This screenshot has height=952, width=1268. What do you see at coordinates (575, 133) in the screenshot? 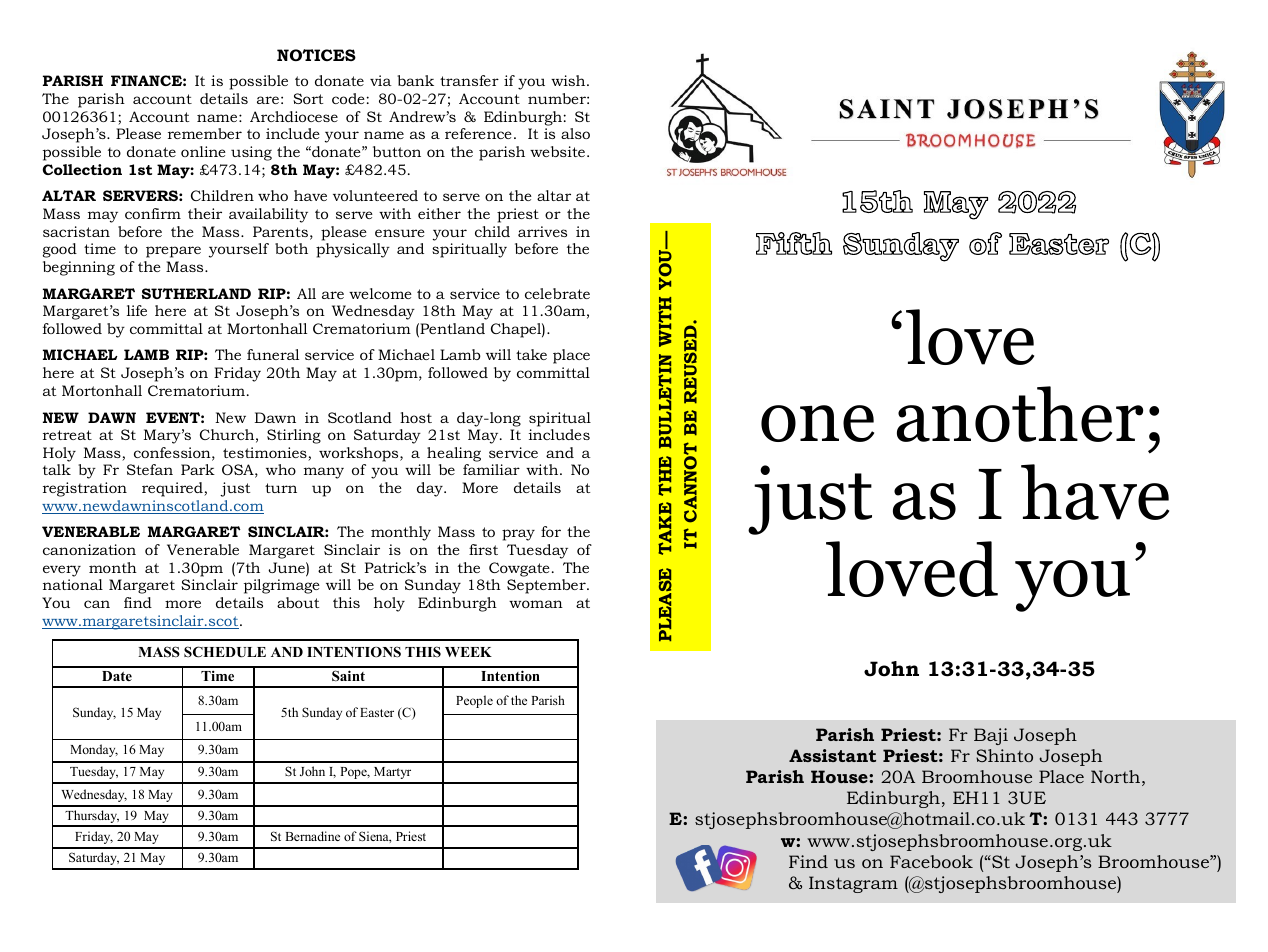
I see `also` at bounding box center [575, 133].
